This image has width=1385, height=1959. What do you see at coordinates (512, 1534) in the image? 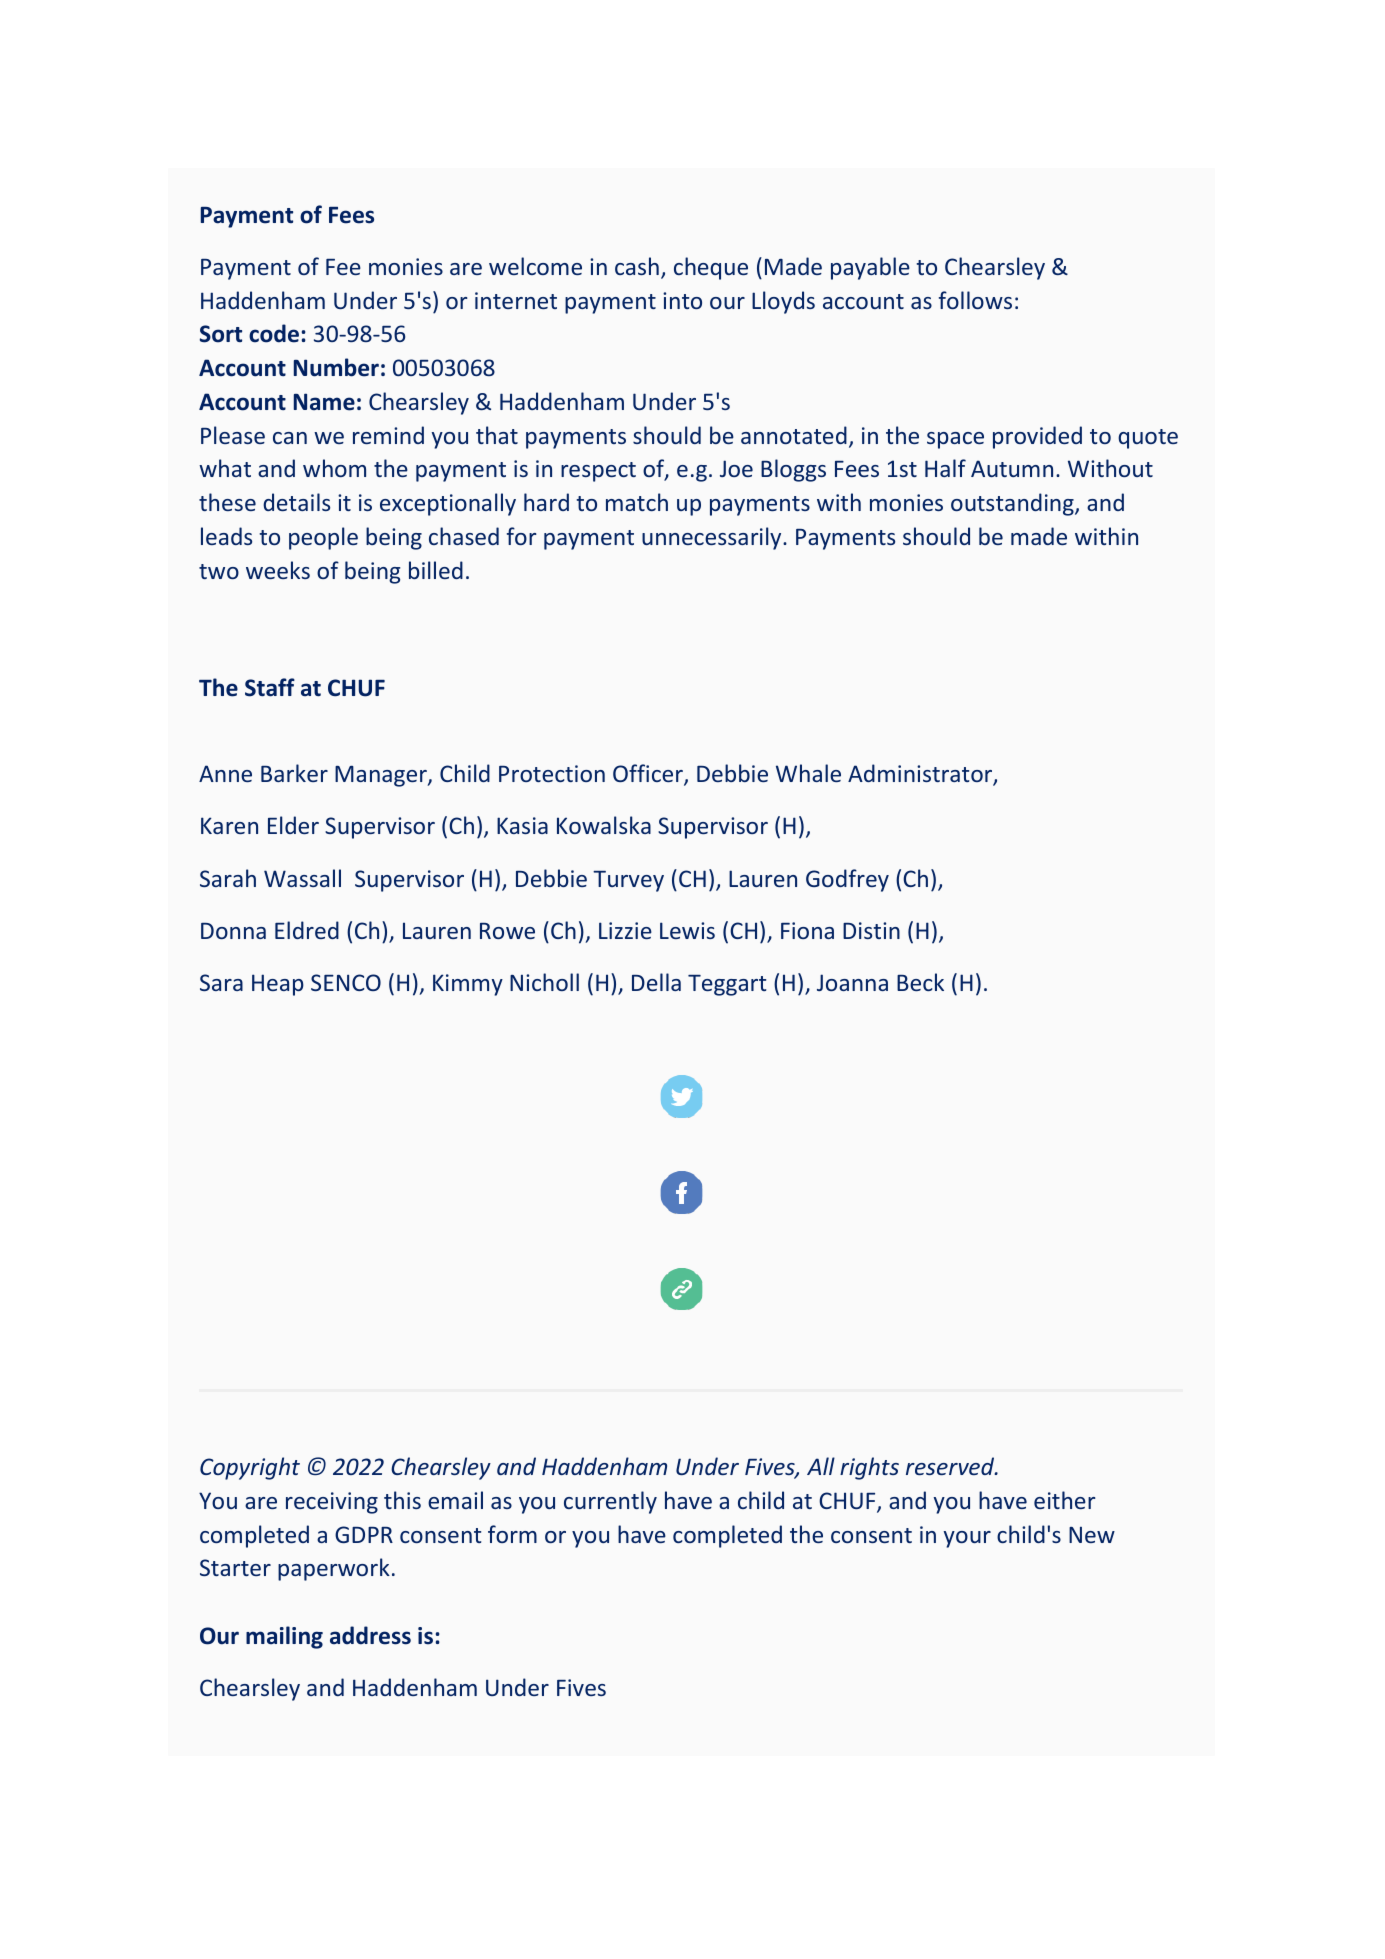
I see `form` at bounding box center [512, 1534].
